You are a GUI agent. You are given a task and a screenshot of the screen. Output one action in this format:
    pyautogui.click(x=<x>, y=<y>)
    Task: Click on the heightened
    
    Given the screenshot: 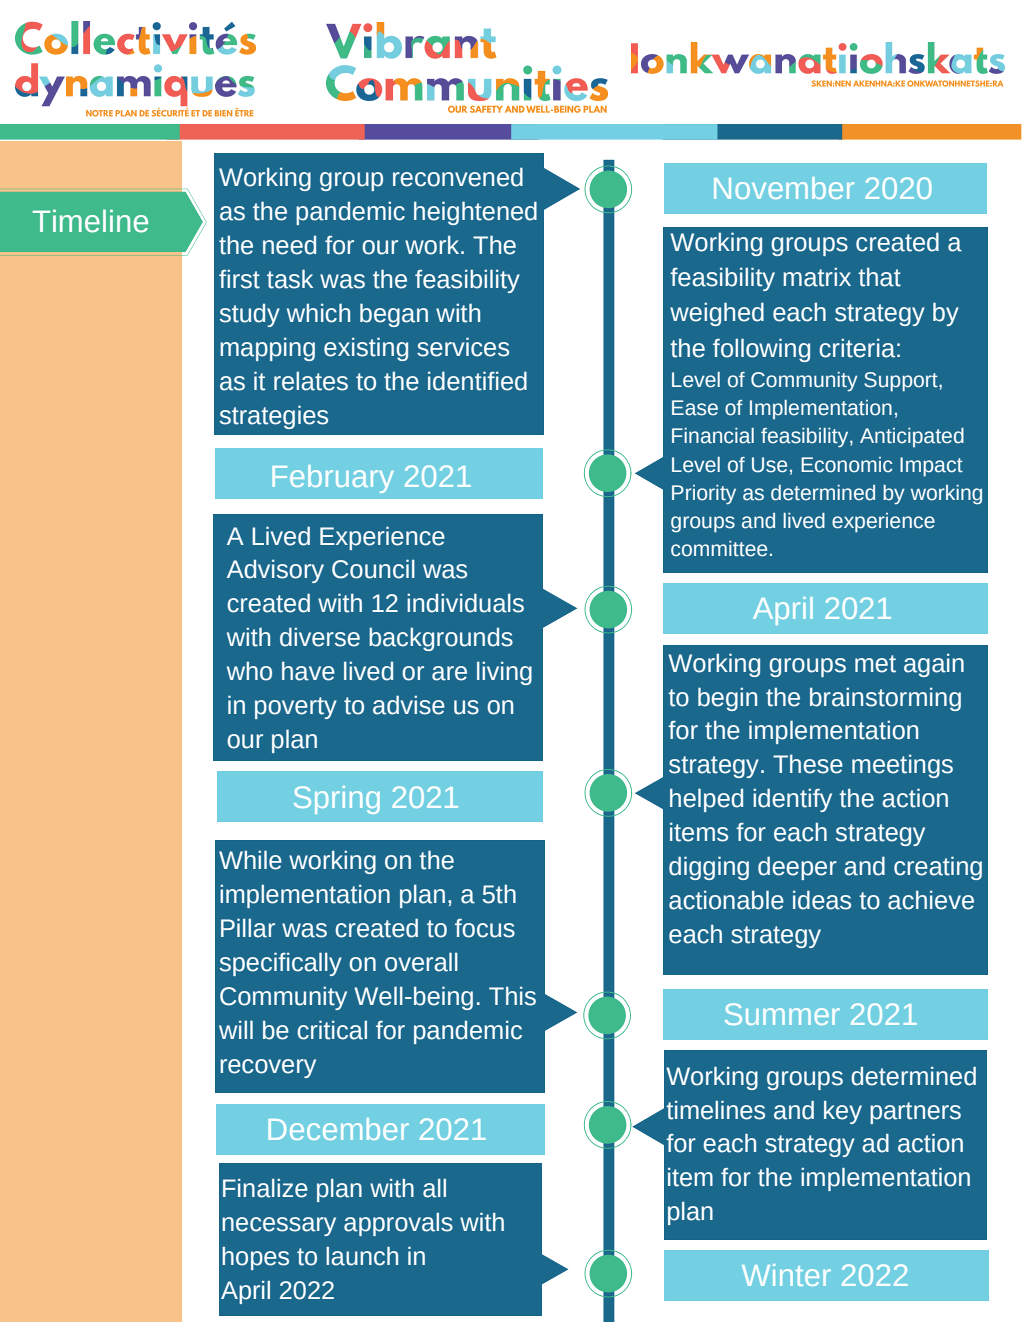 What is the action you would take?
    pyautogui.click(x=475, y=213)
